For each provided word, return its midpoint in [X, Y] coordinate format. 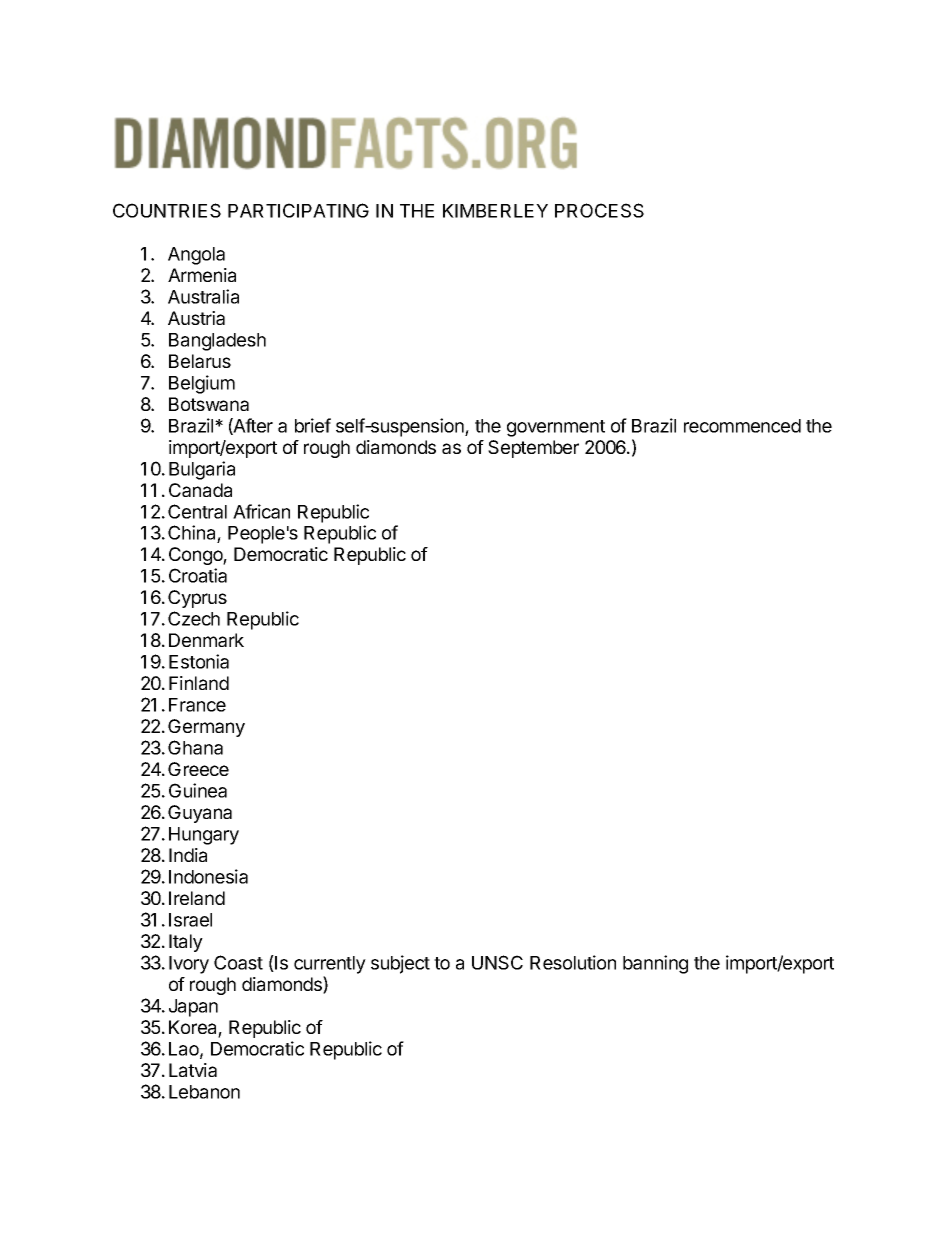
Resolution [573, 962]
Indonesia [208, 876]
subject [400, 964]
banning [655, 964]
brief [313, 425]
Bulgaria [202, 470]
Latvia [193, 1070]
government [556, 428]
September [533, 449]
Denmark [206, 640]
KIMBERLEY [495, 211]
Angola [196, 256]
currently [330, 965]
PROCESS [599, 210]
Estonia [199, 661]
